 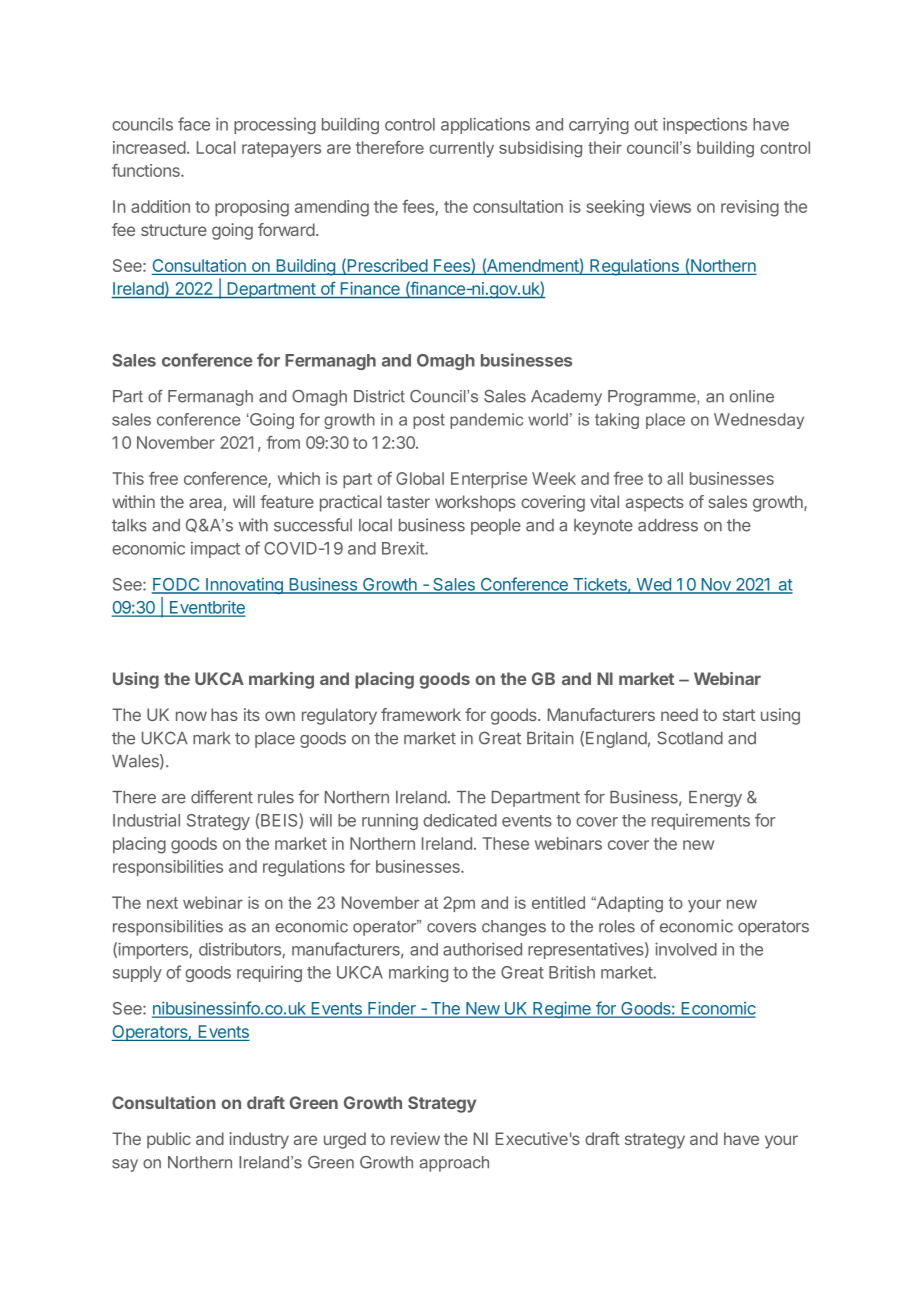 I want to click on impact, so click(x=215, y=550).
